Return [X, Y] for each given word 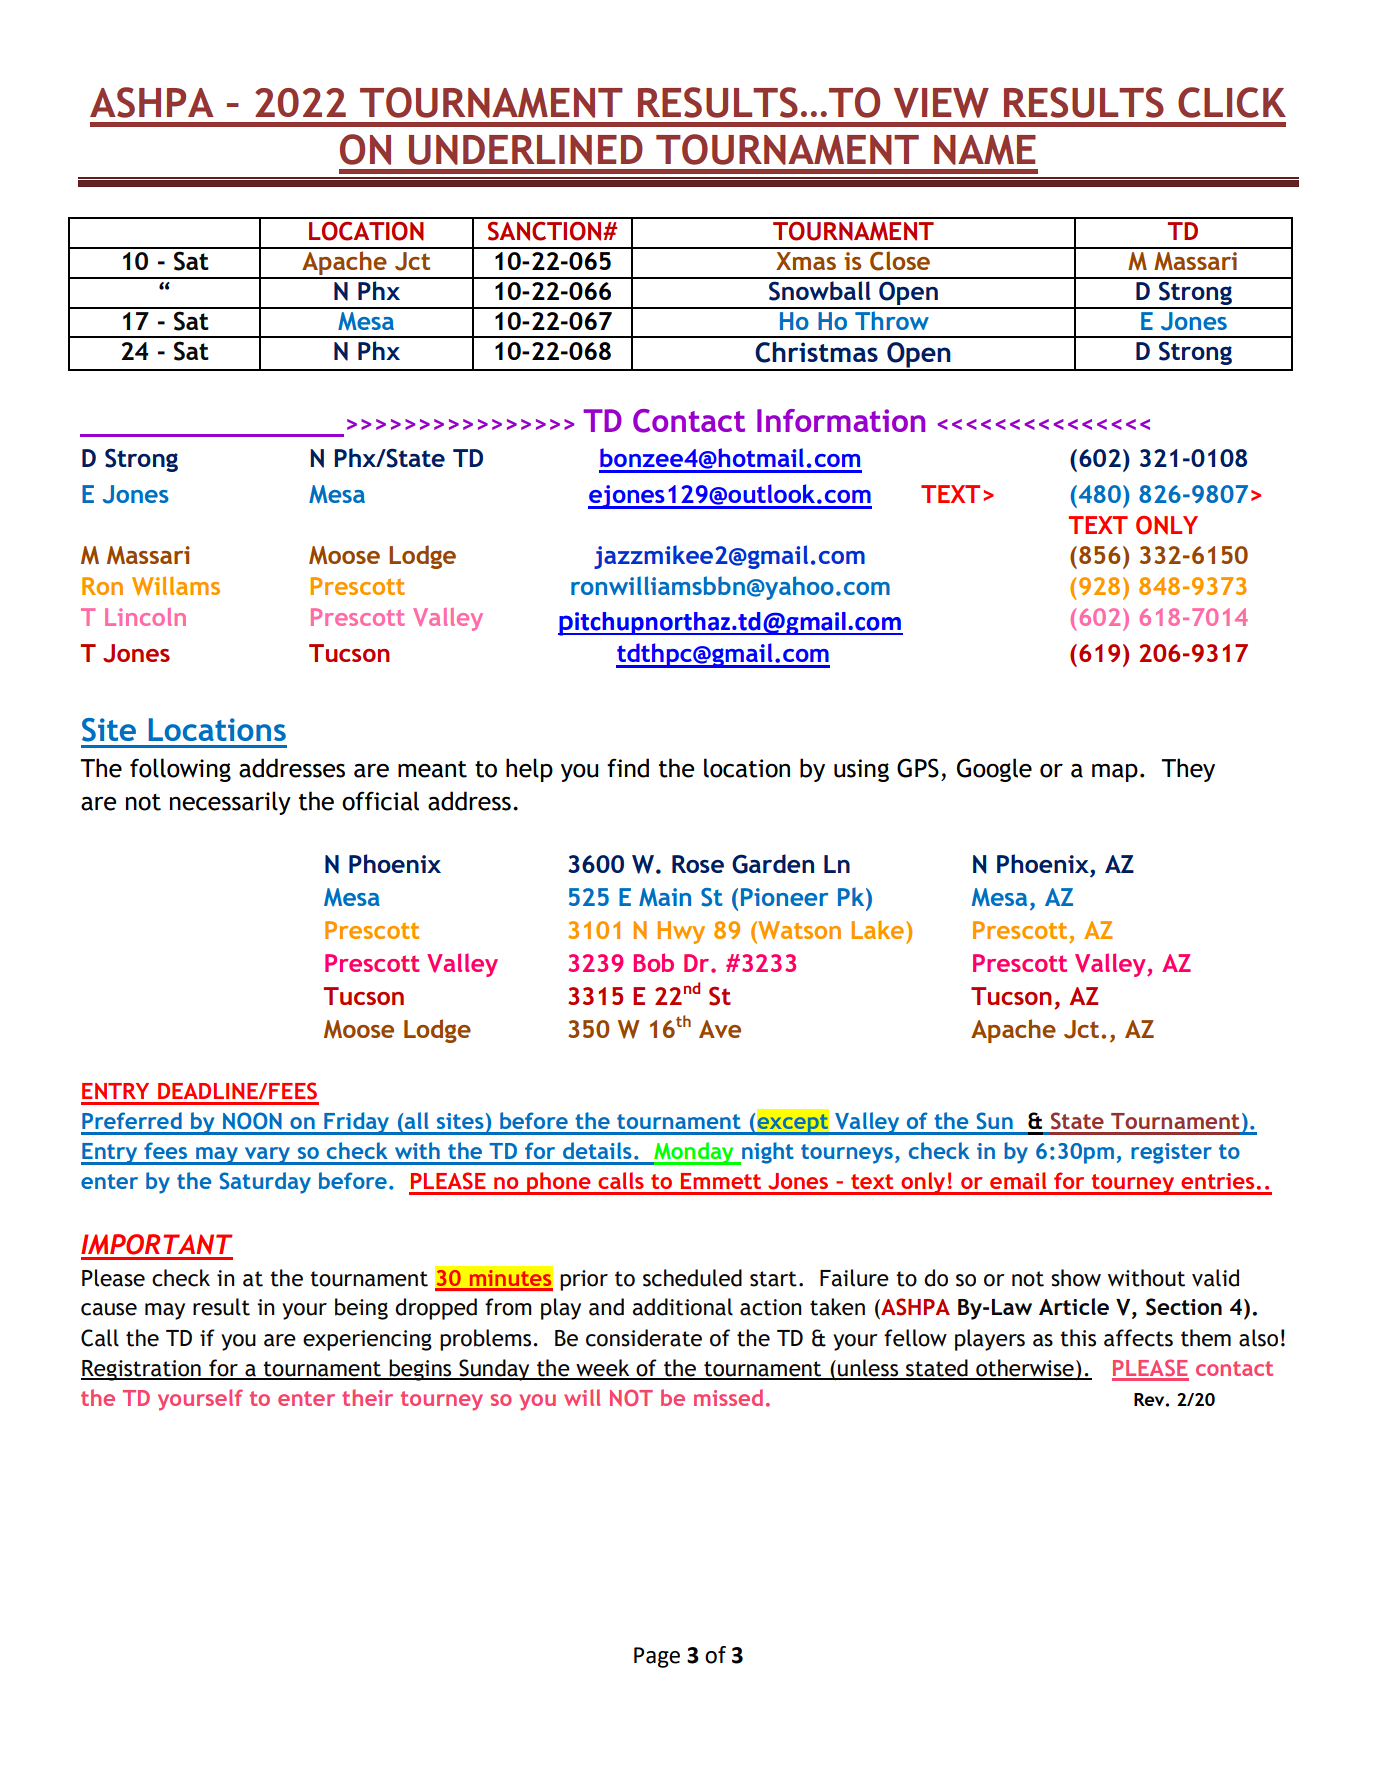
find [628, 768]
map [1115, 773]
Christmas [816, 352]
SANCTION [546, 231]
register [1171, 1153]
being [361, 1309]
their [367, 1397]
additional [682, 1307]
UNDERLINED [526, 150]
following [180, 770]
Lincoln [145, 617]
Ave [720, 1029]
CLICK [1232, 102]
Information [841, 420]
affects [1138, 1338]
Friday [356, 1123]
